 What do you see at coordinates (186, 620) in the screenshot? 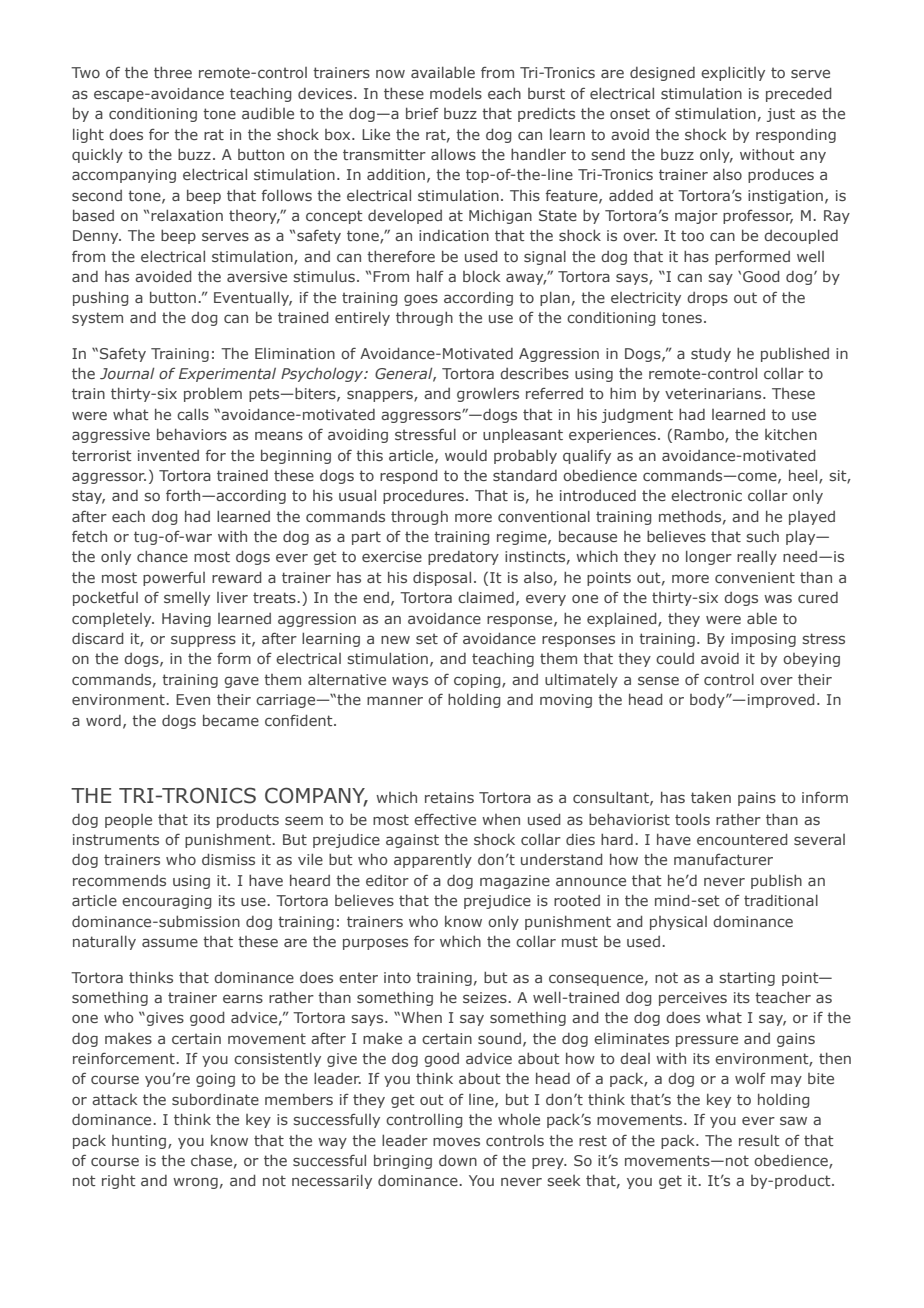
I see `Having` at bounding box center [186, 620].
